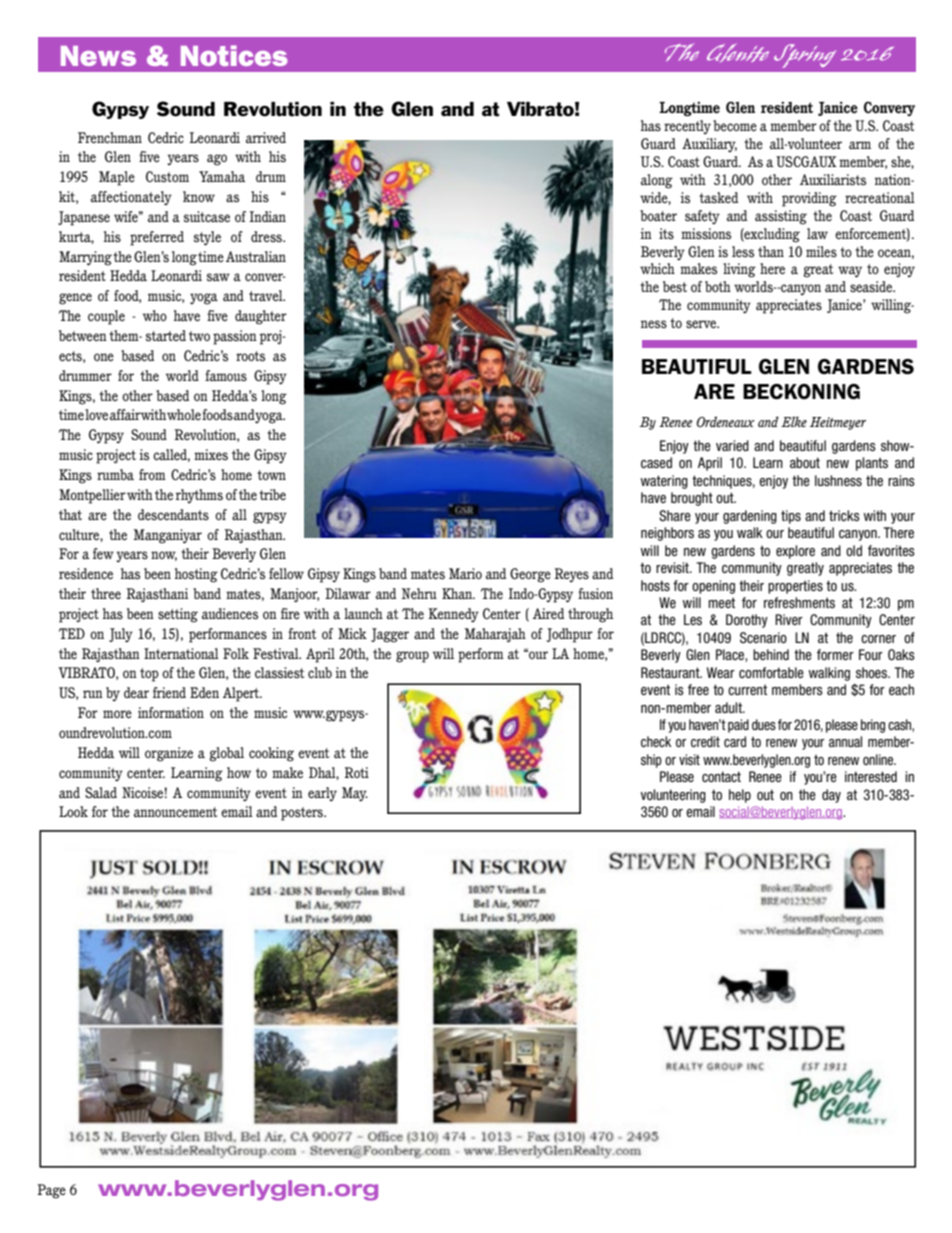 The image size is (952, 1233). What do you see at coordinates (184, 414) in the screenshot?
I see `whole` at bounding box center [184, 414].
